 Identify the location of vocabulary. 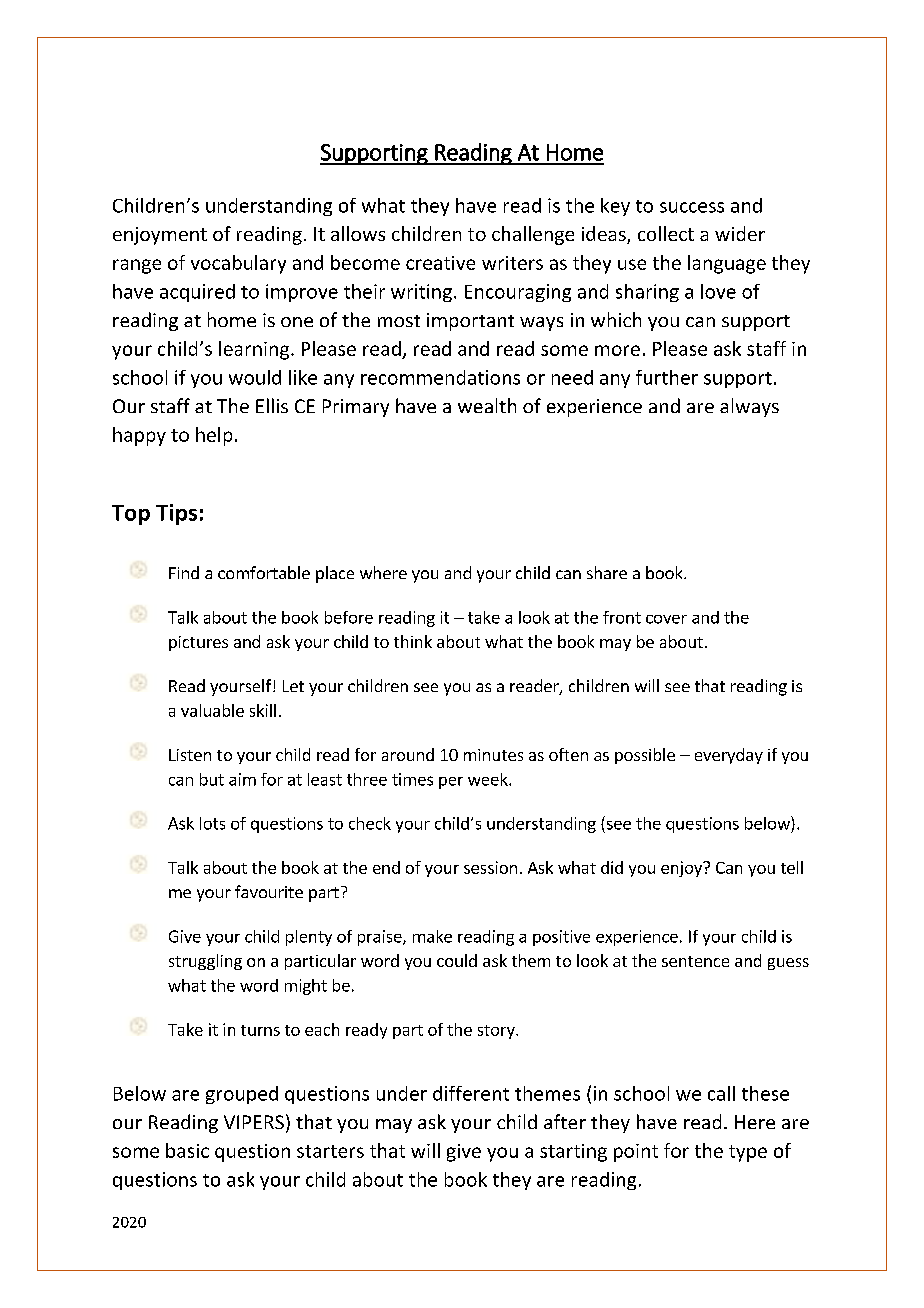
(238, 264).
